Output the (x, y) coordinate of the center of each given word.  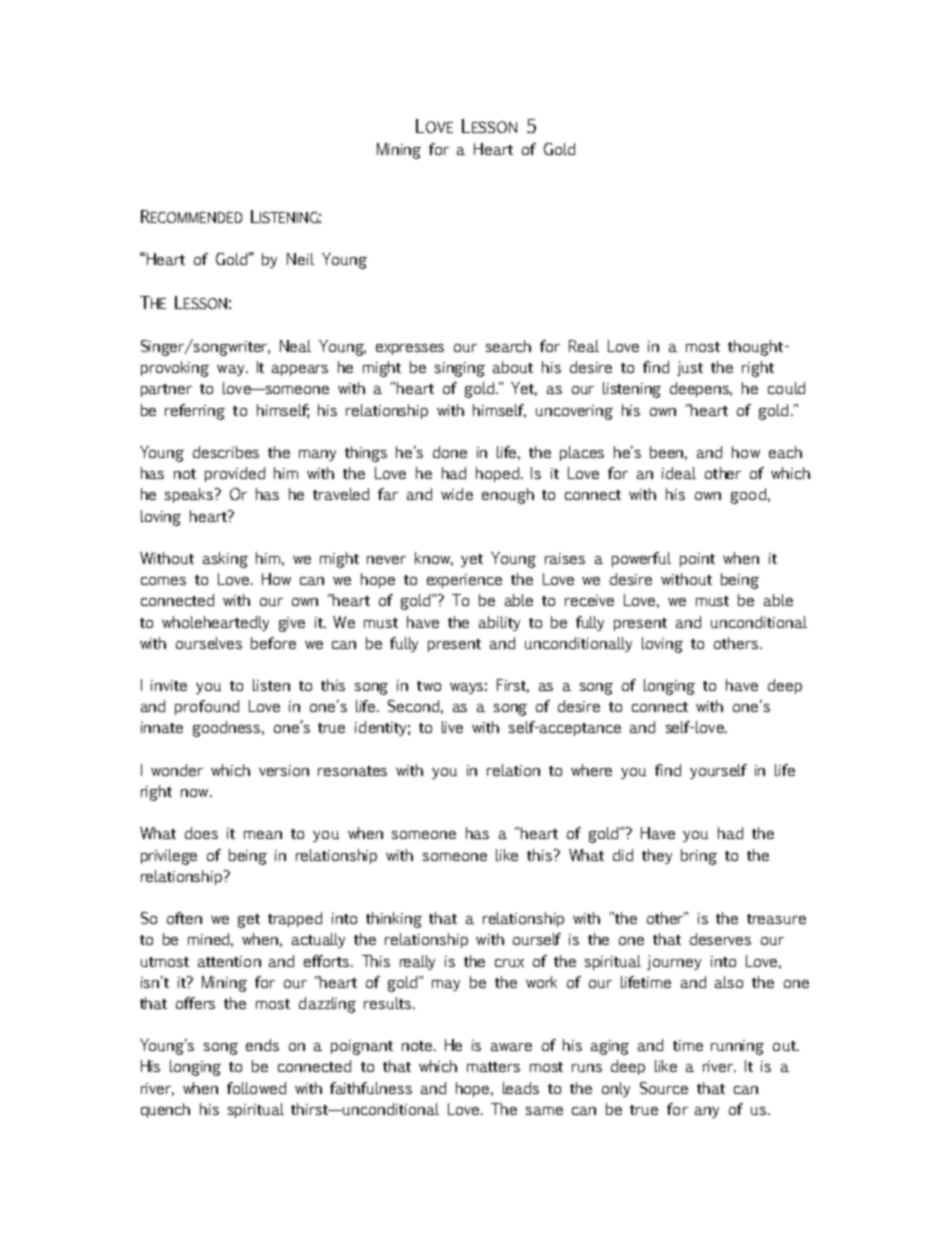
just (690, 368)
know (434, 559)
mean (263, 835)
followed (256, 1088)
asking (225, 560)
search (508, 346)
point (697, 560)
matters (493, 1067)
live (452, 727)
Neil (300, 259)
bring (699, 857)
